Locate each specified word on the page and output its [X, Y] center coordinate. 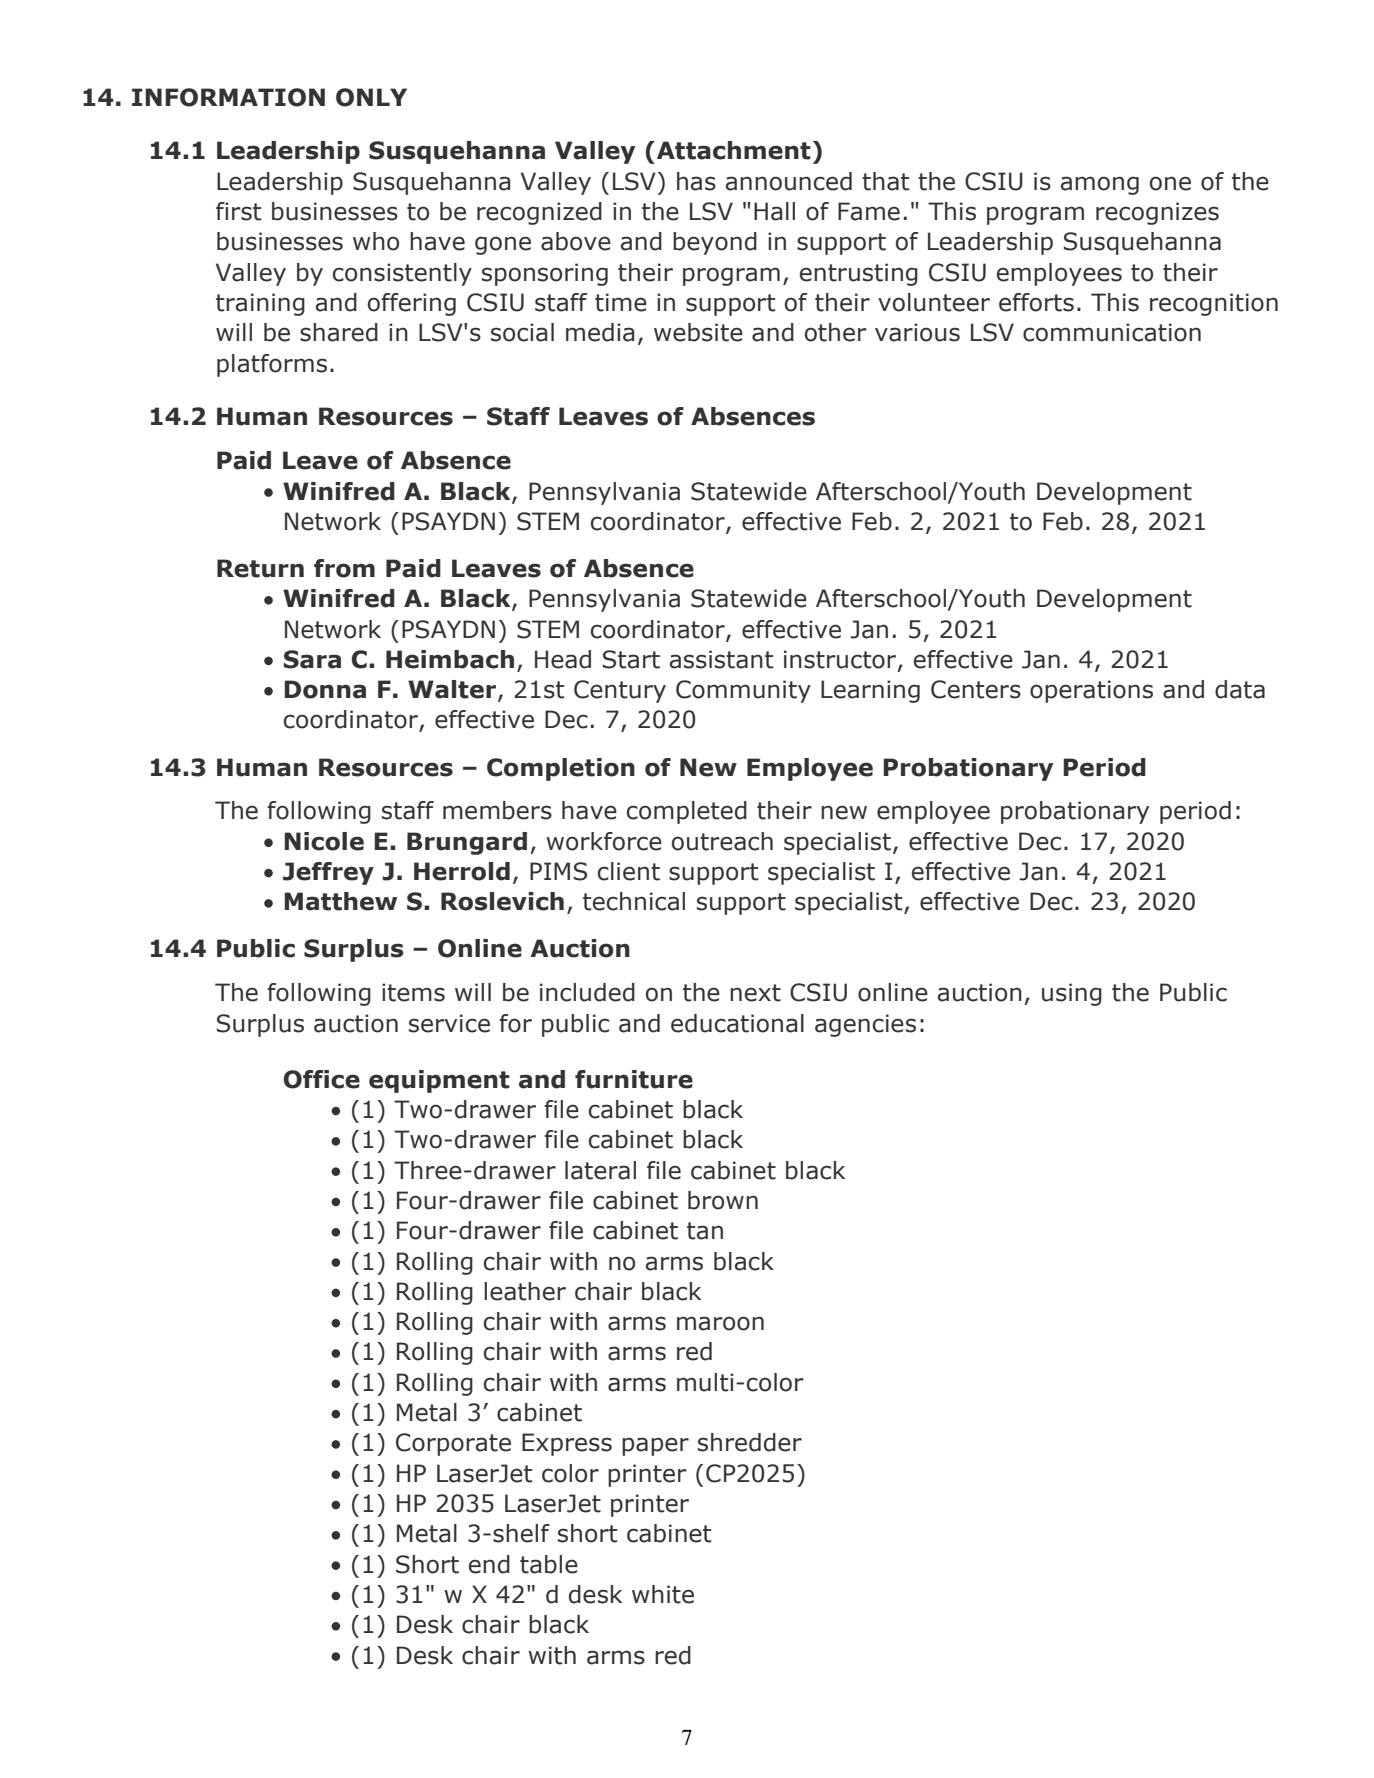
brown [723, 1200]
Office [321, 1079]
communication [1112, 332]
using [1072, 994]
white [663, 1594]
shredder [750, 1442]
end [489, 1564]
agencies [865, 1025]
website [698, 332]
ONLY [371, 97]
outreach [722, 841]
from [344, 568]
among [1100, 185]
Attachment [734, 150]
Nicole [324, 841]
